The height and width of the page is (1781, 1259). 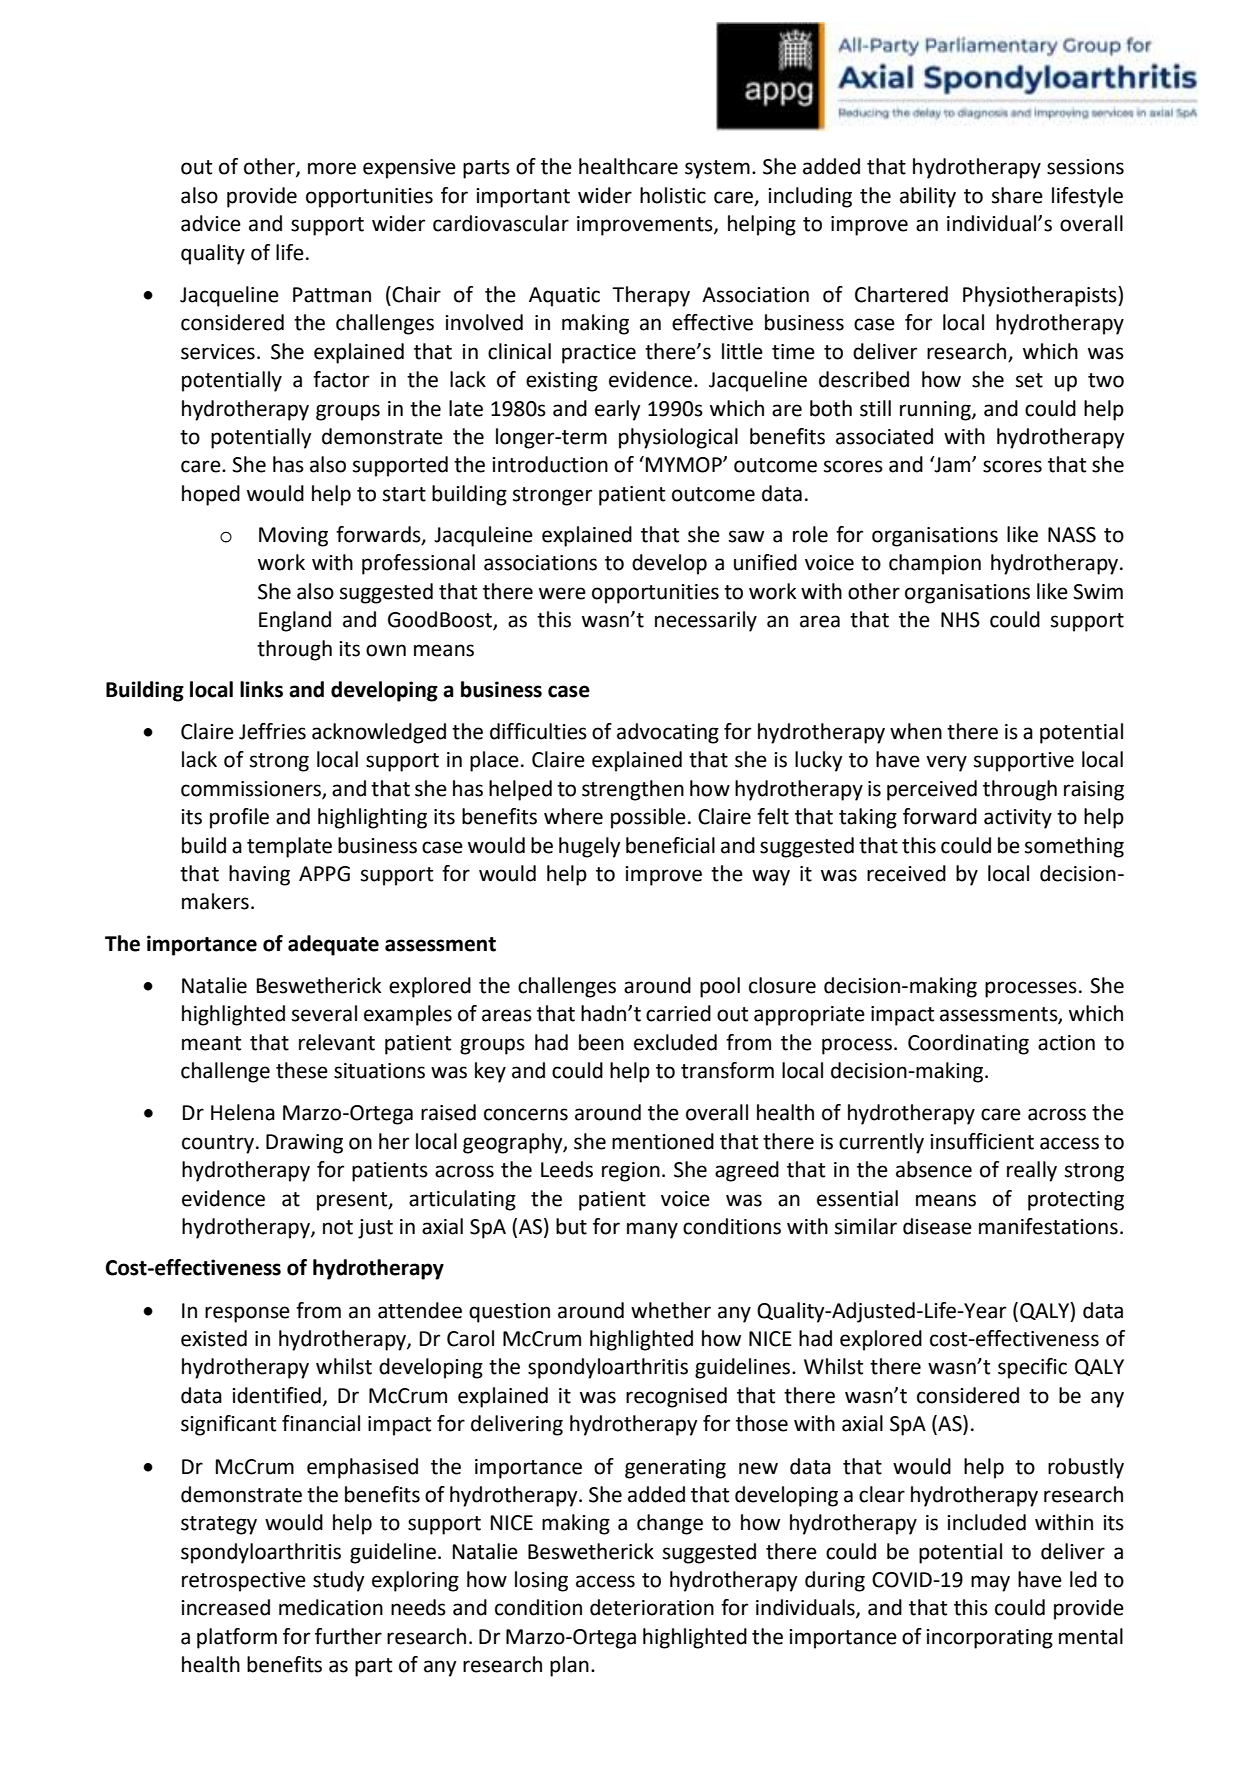 What do you see at coordinates (332, 168) in the page?
I see `more` at bounding box center [332, 168].
